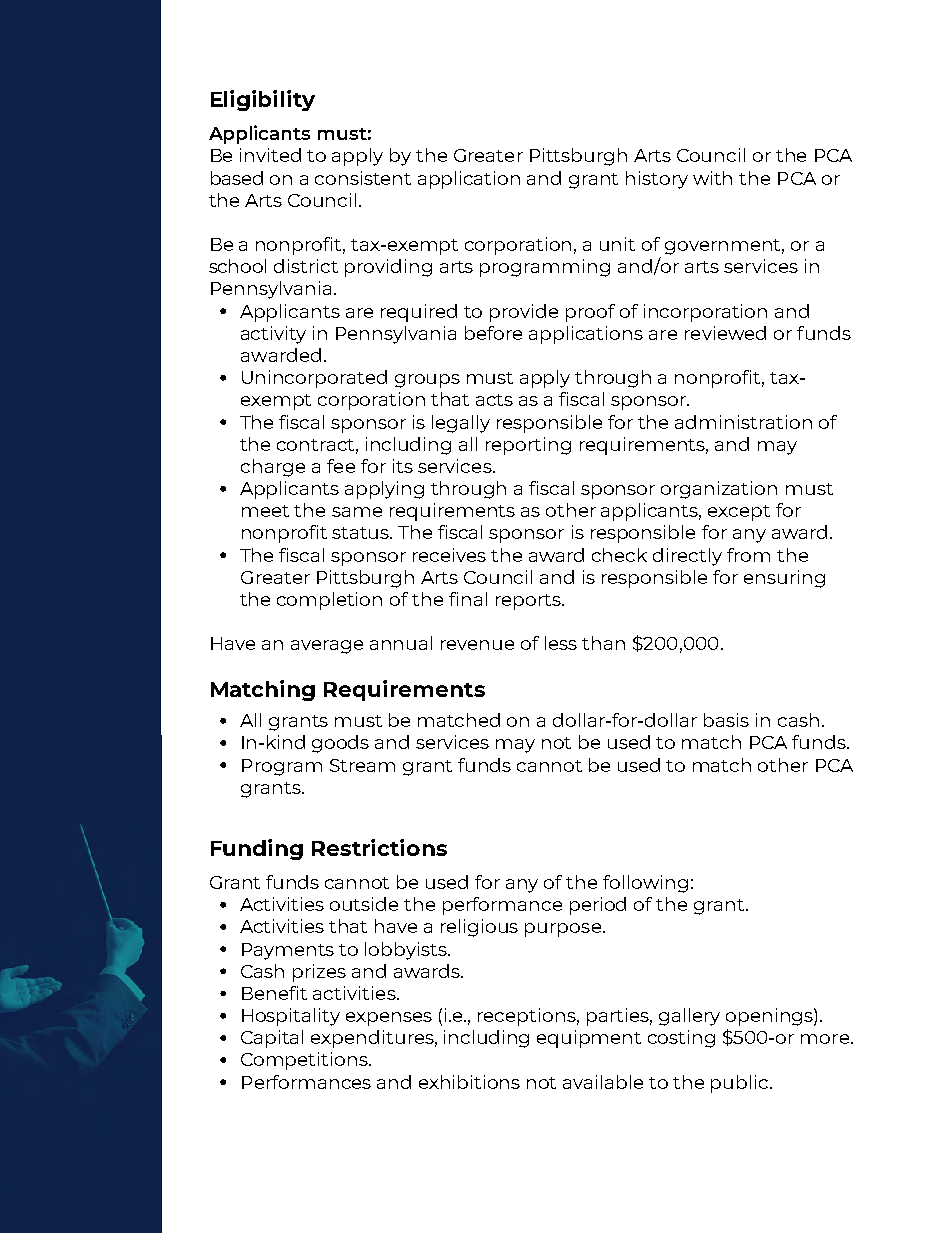  I want to click on Funding, so click(257, 849).
